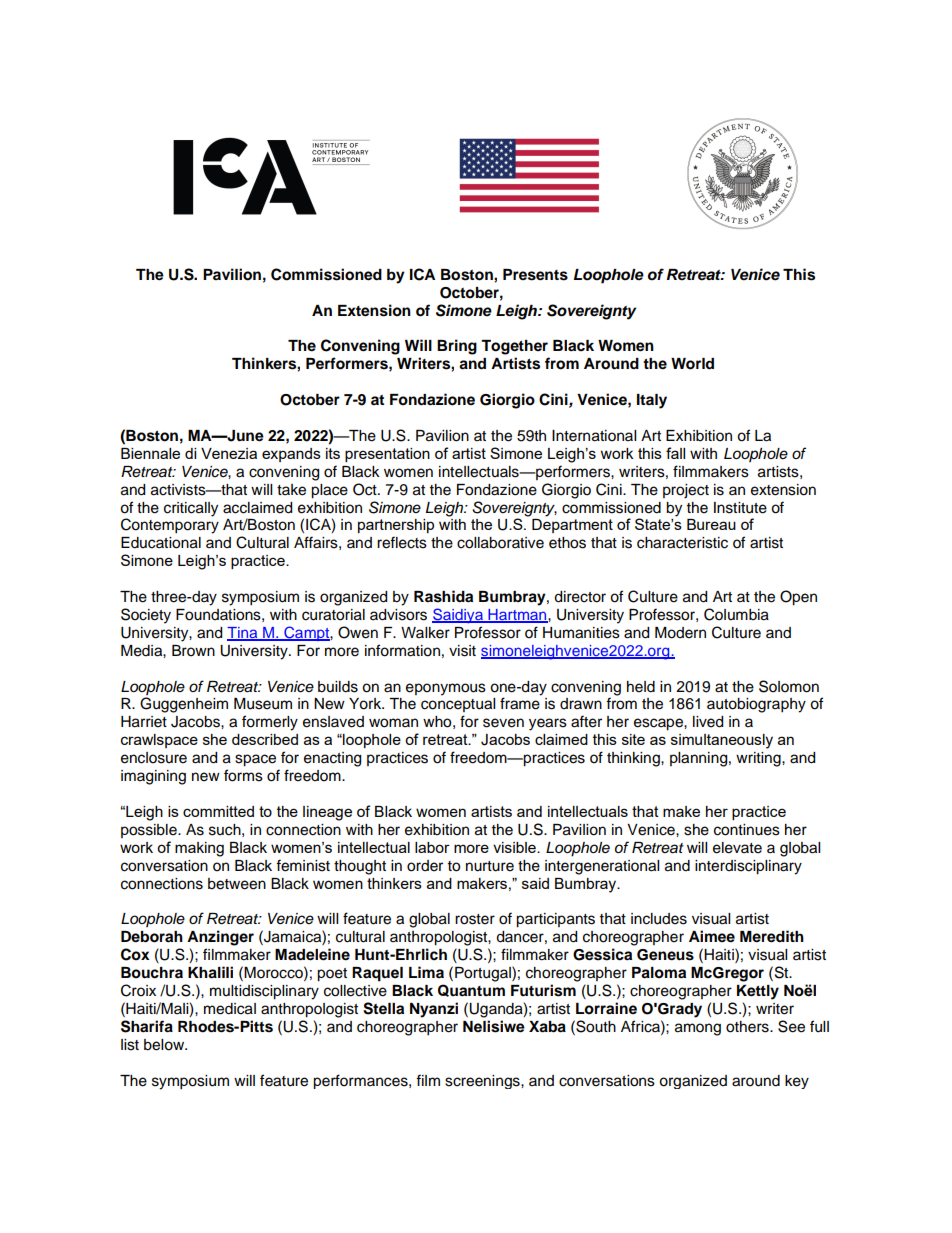 Image resolution: width=952 pixels, height=1233 pixels. What do you see at coordinates (199, 849) in the screenshot?
I see `making` at bounding box center [199, 849].
